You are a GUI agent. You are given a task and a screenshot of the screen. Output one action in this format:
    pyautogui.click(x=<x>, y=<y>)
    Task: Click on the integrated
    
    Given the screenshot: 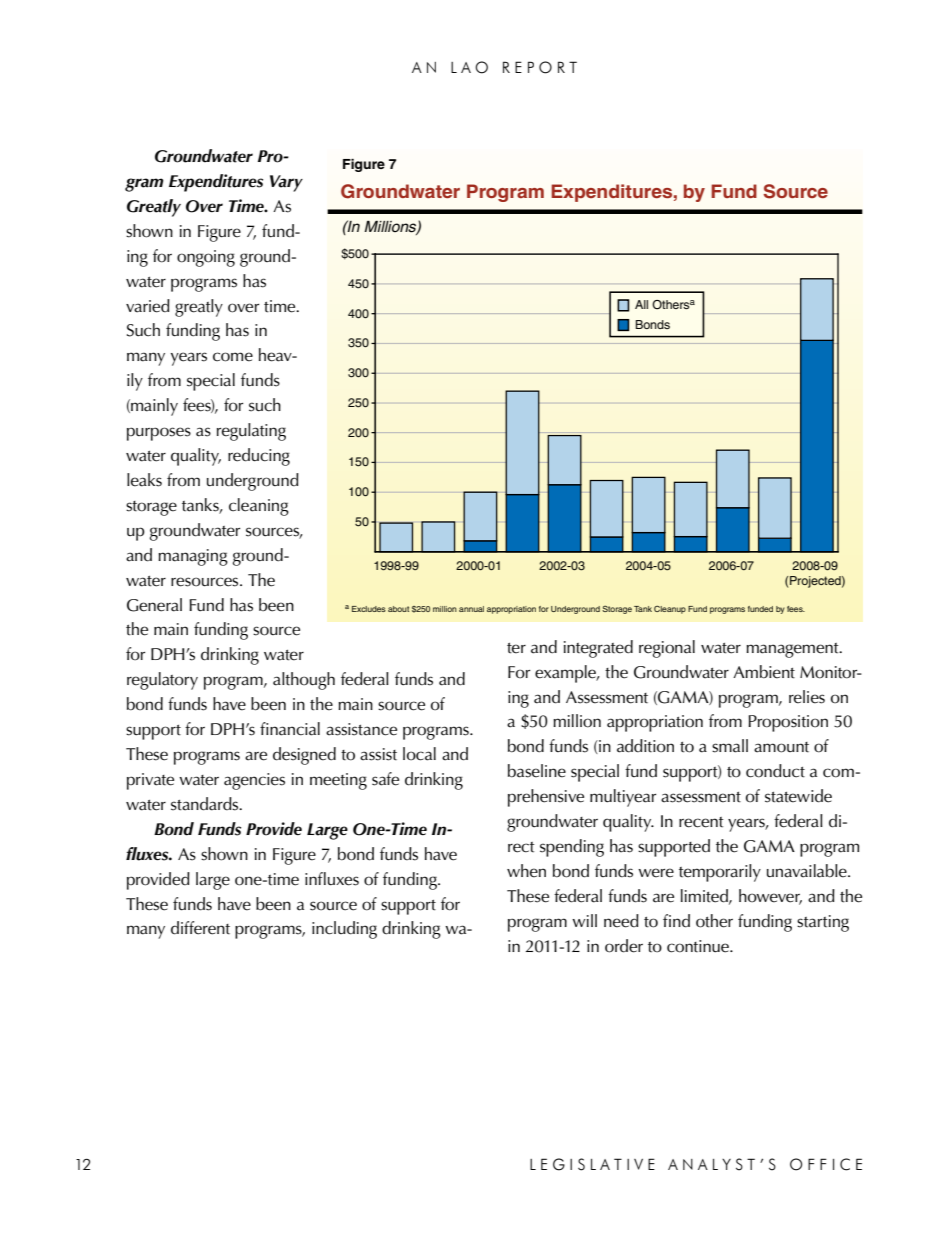 What is the action you would take?
    pyautogui.click(x=598, y=649)
